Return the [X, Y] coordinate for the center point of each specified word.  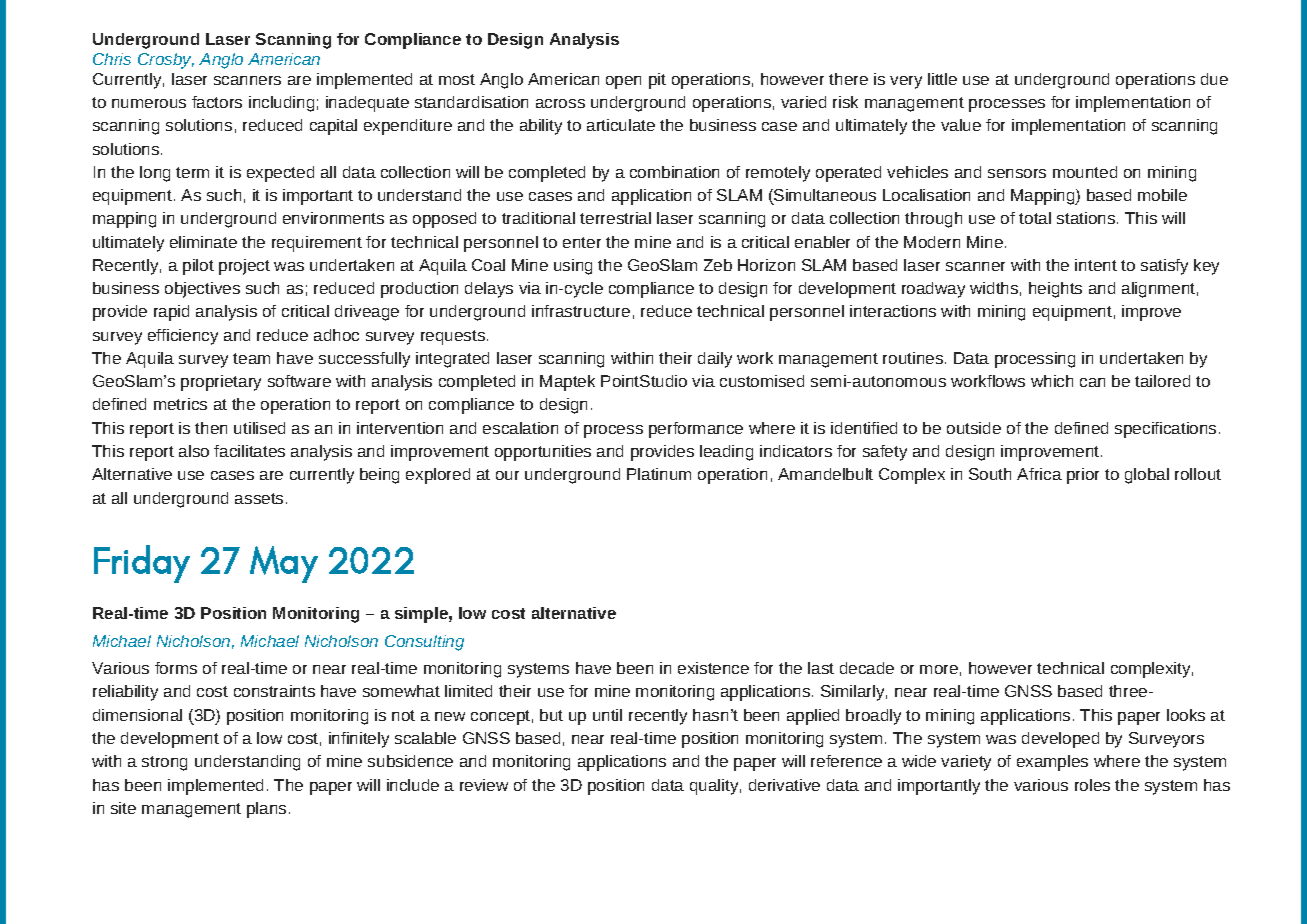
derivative [784, 785]
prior [1083, 476]
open [623, 82]
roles [1092, 785]
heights [1055, 290]
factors [217, 102]
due [1214, 79]
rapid [171, 313]
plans [266, 810]
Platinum [659, 474]
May [284, 564]
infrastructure [581, 311]
